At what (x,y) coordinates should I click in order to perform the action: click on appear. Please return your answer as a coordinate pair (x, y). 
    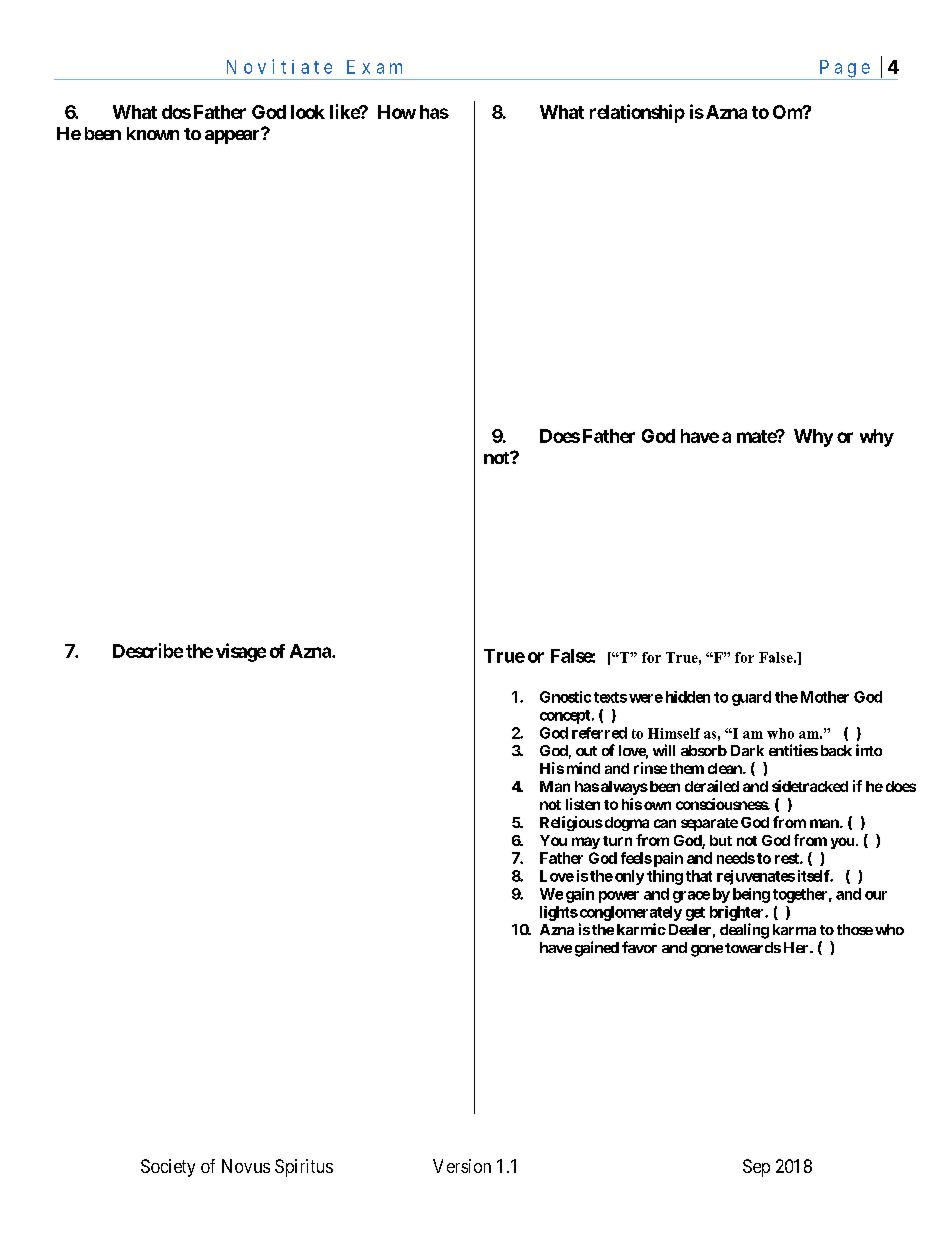
    Looking at the image, I should click on (233, 136).
